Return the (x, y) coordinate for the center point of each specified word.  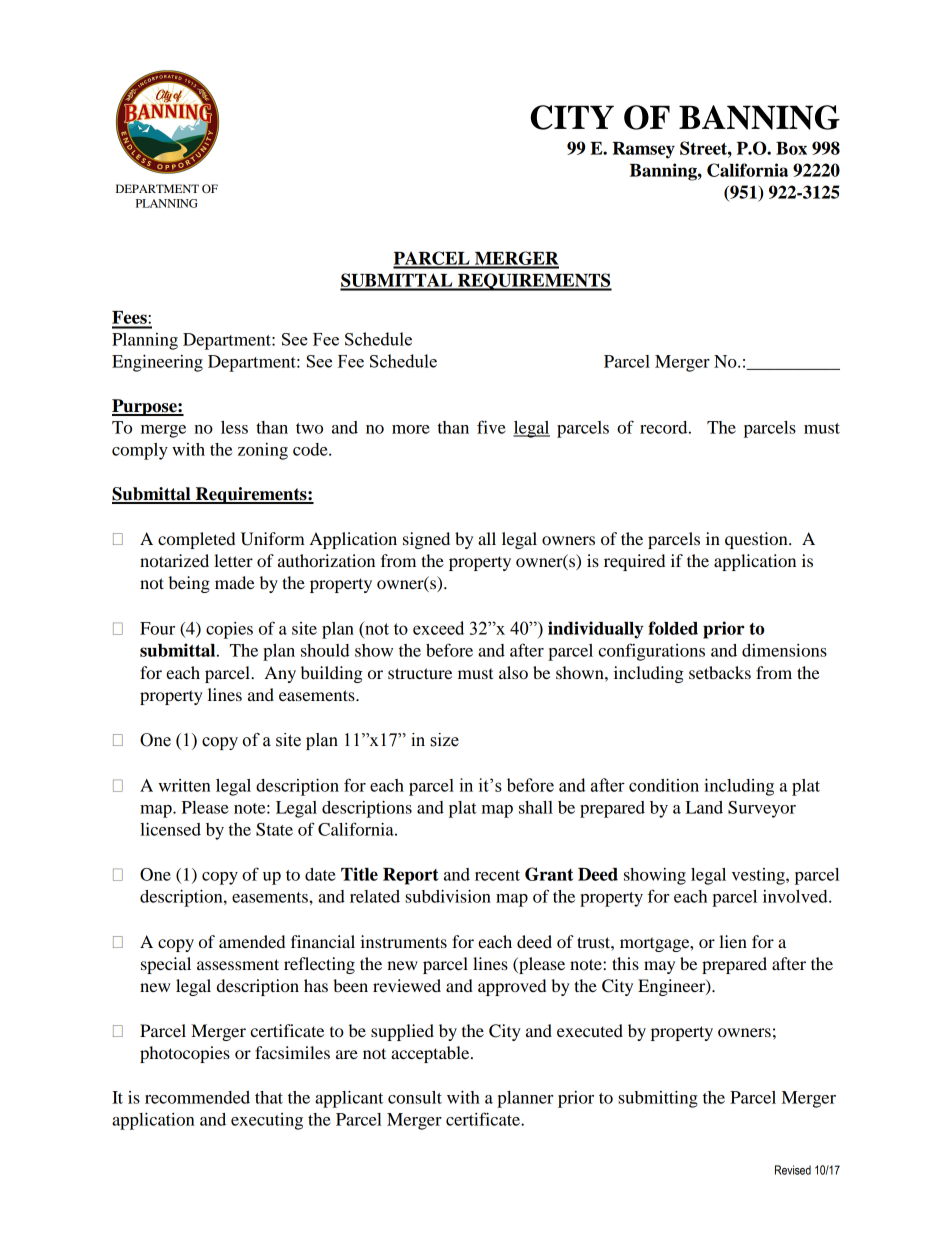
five (491, 427)
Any (280, 674)
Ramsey (643, 150)
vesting (759, 876)
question (757, 540)
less (234, 427)
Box (791, 148)
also (513, 672)
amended (252, 941)
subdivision (448, 896)
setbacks (720, 672)
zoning (263, 451)
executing (267, 1121)
